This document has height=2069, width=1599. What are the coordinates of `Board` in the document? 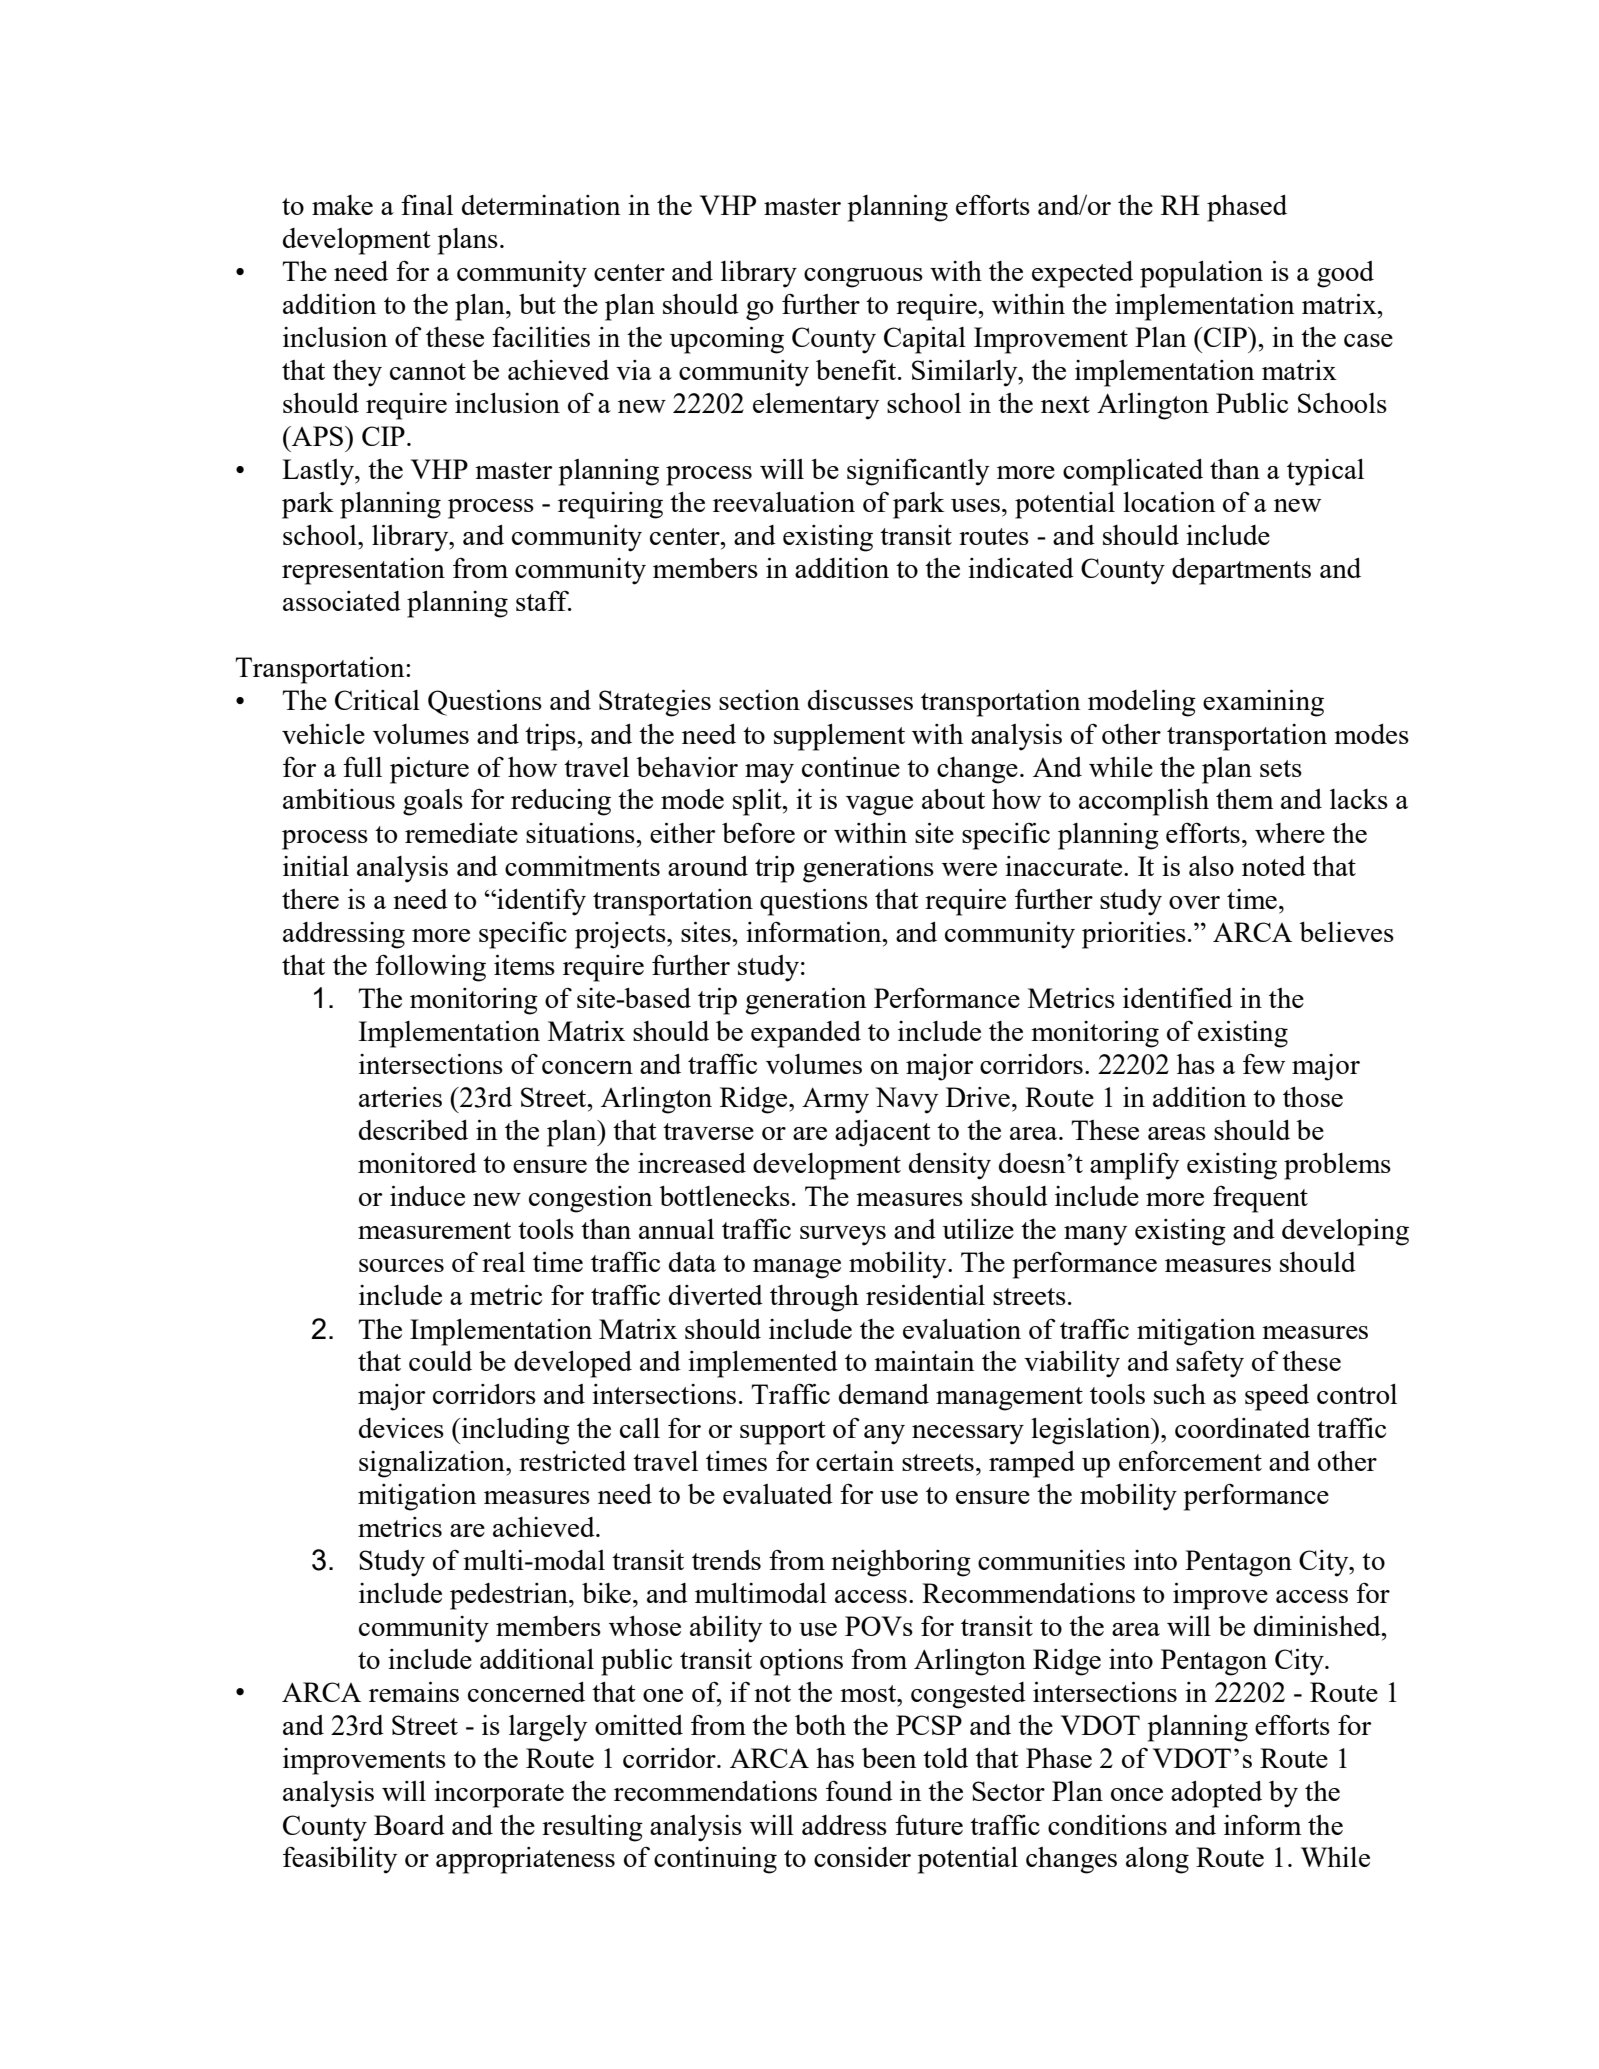 It's located at (409, 1825).
